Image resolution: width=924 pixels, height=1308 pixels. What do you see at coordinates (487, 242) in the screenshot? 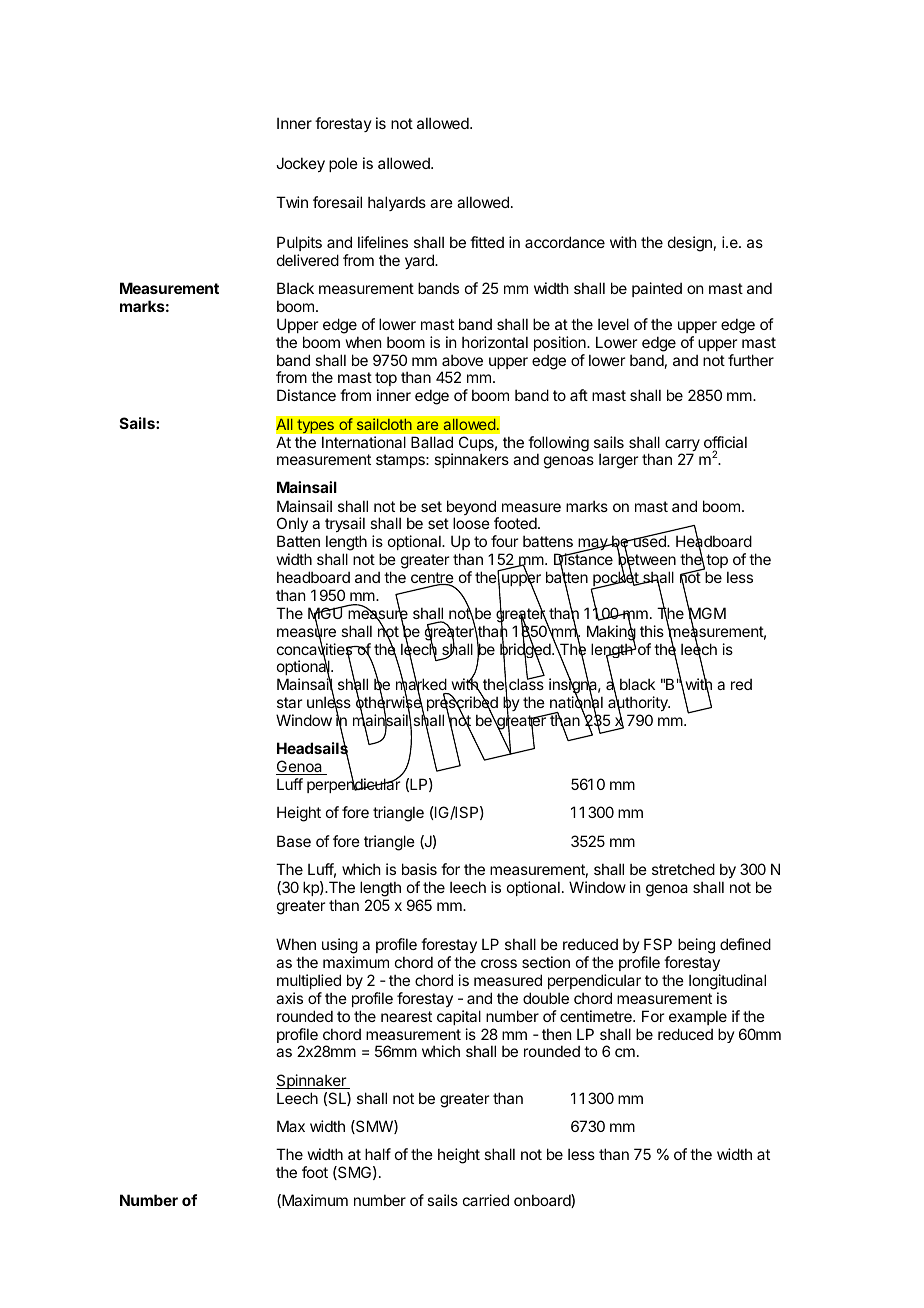
I see `fitted` at bounding box center [487, 242].
